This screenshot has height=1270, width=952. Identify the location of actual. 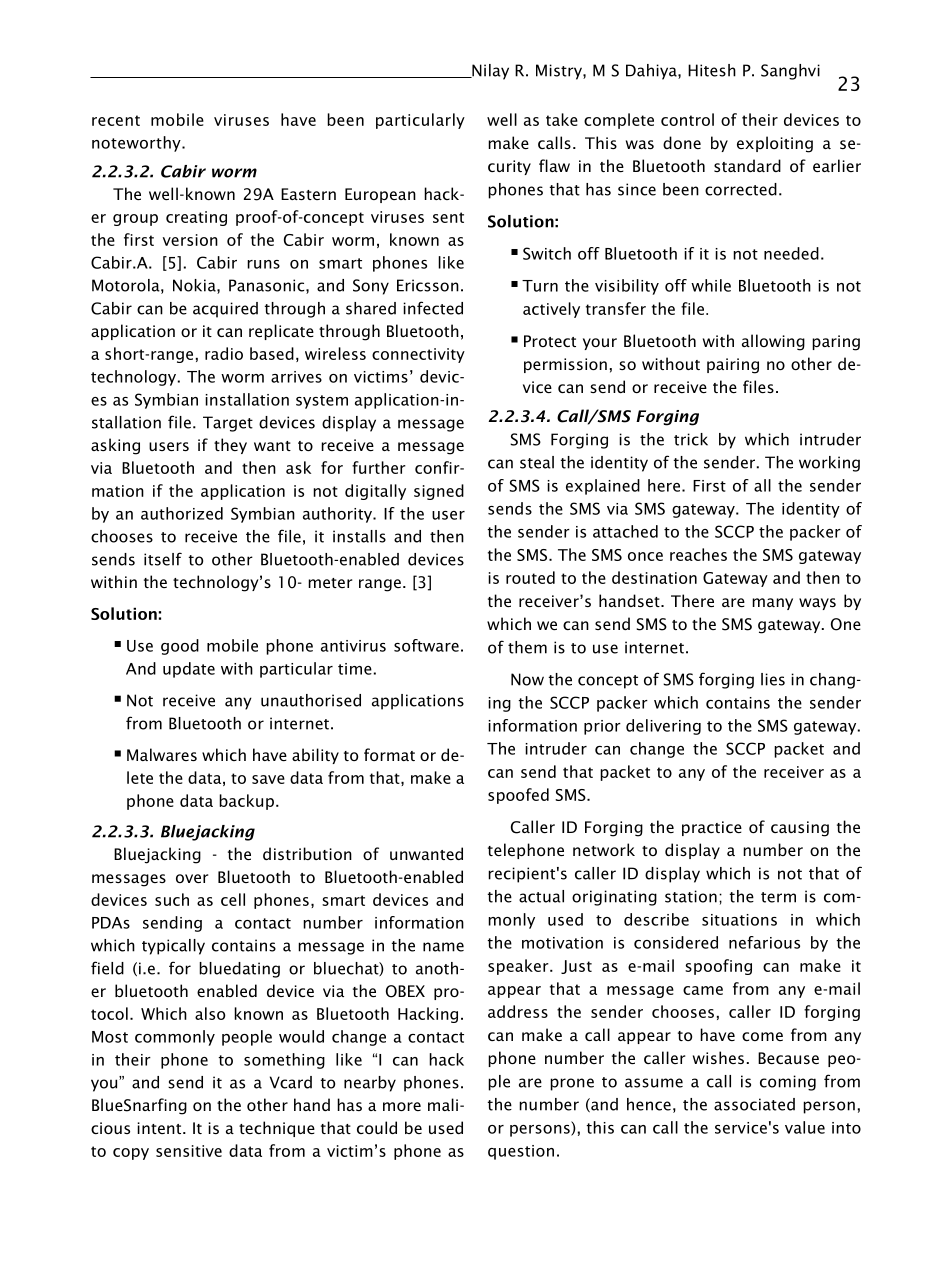
(541, 896).
